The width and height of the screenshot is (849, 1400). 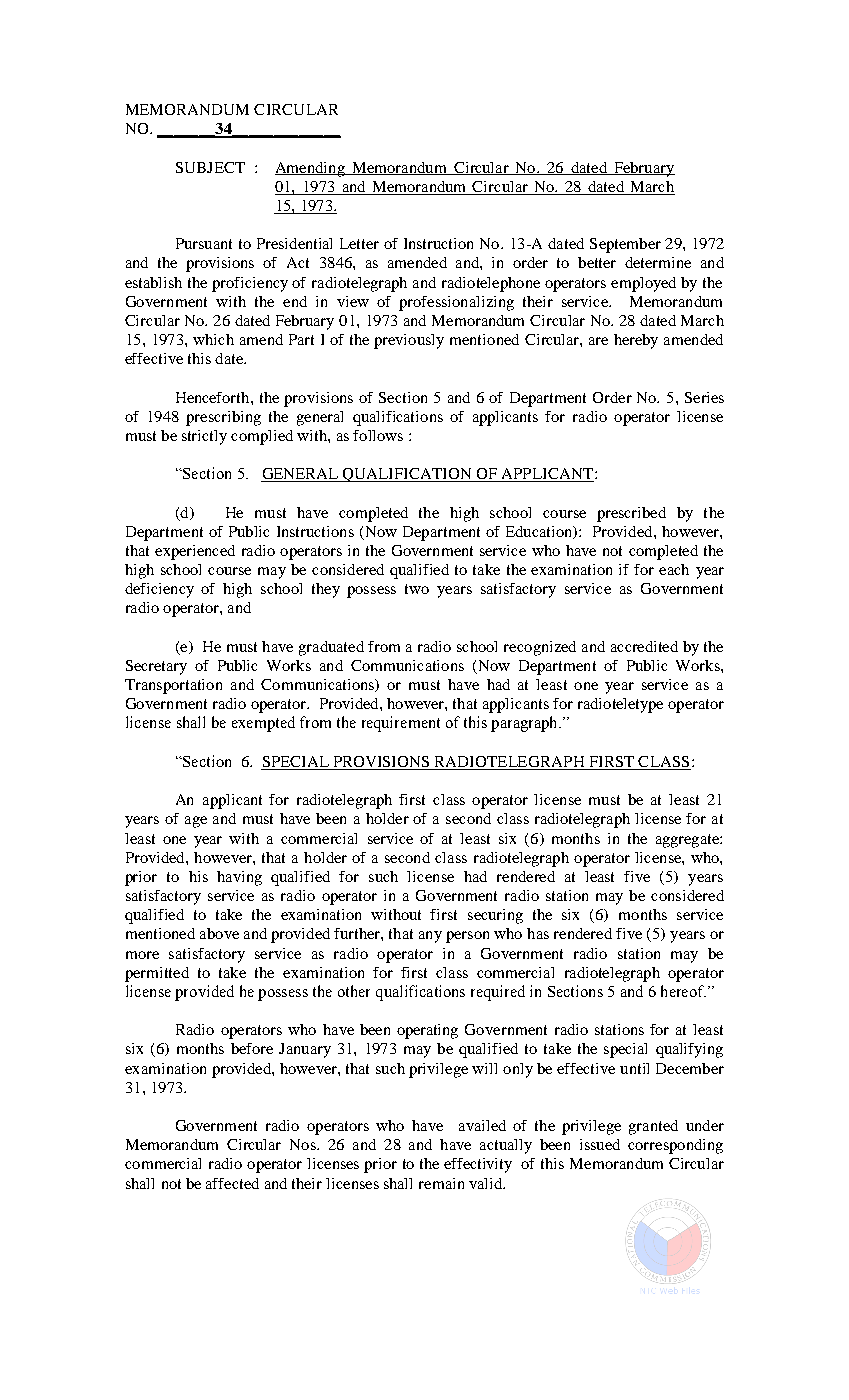 What do you see at coordinates (625, 245) in the screenshot?
I see `September` at bounding box center [625, 245].
